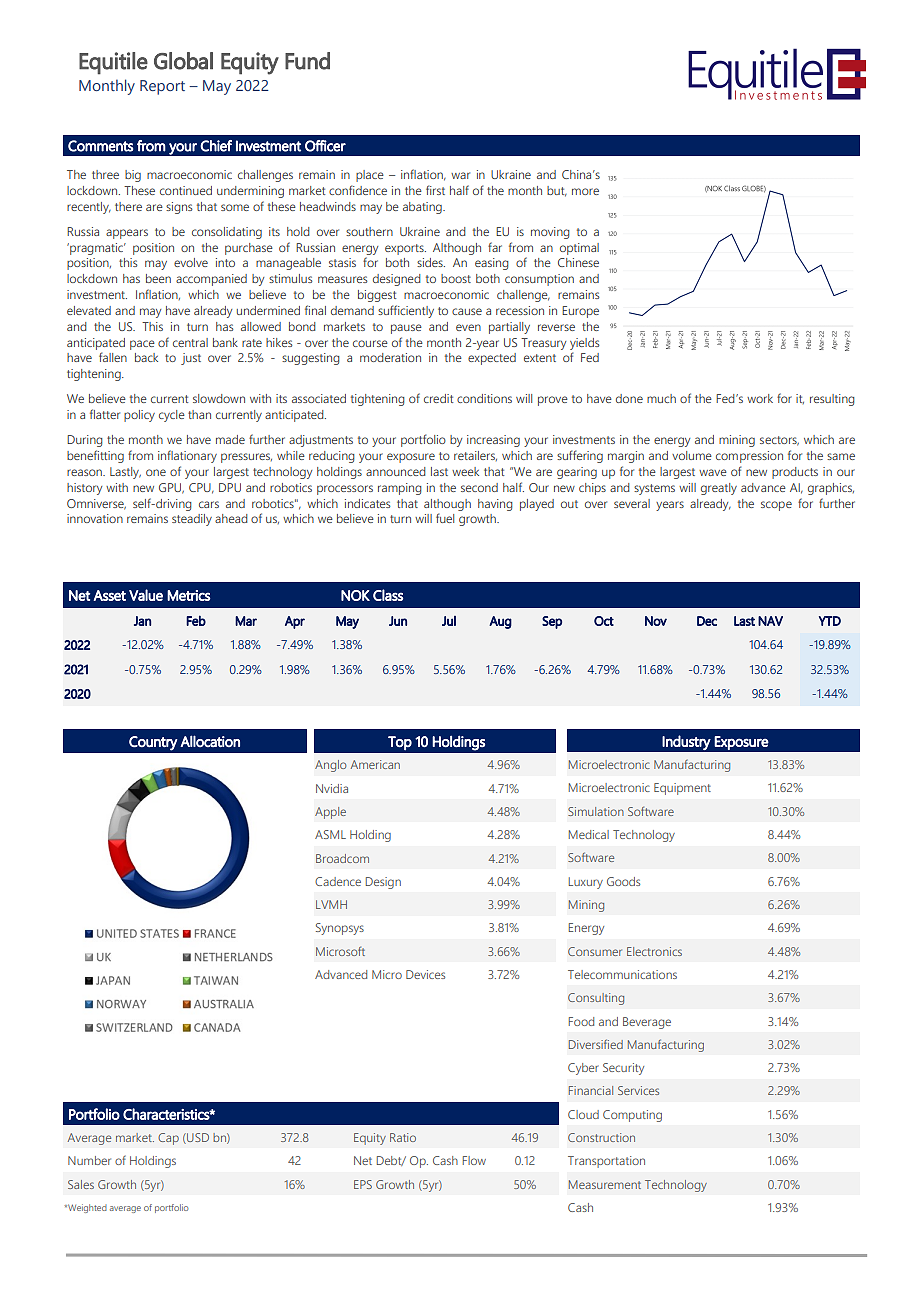 The width and height of the document is (924, 1308). Describe the element at coordinates (162, 87) in the document. I see `Report` at that location.
